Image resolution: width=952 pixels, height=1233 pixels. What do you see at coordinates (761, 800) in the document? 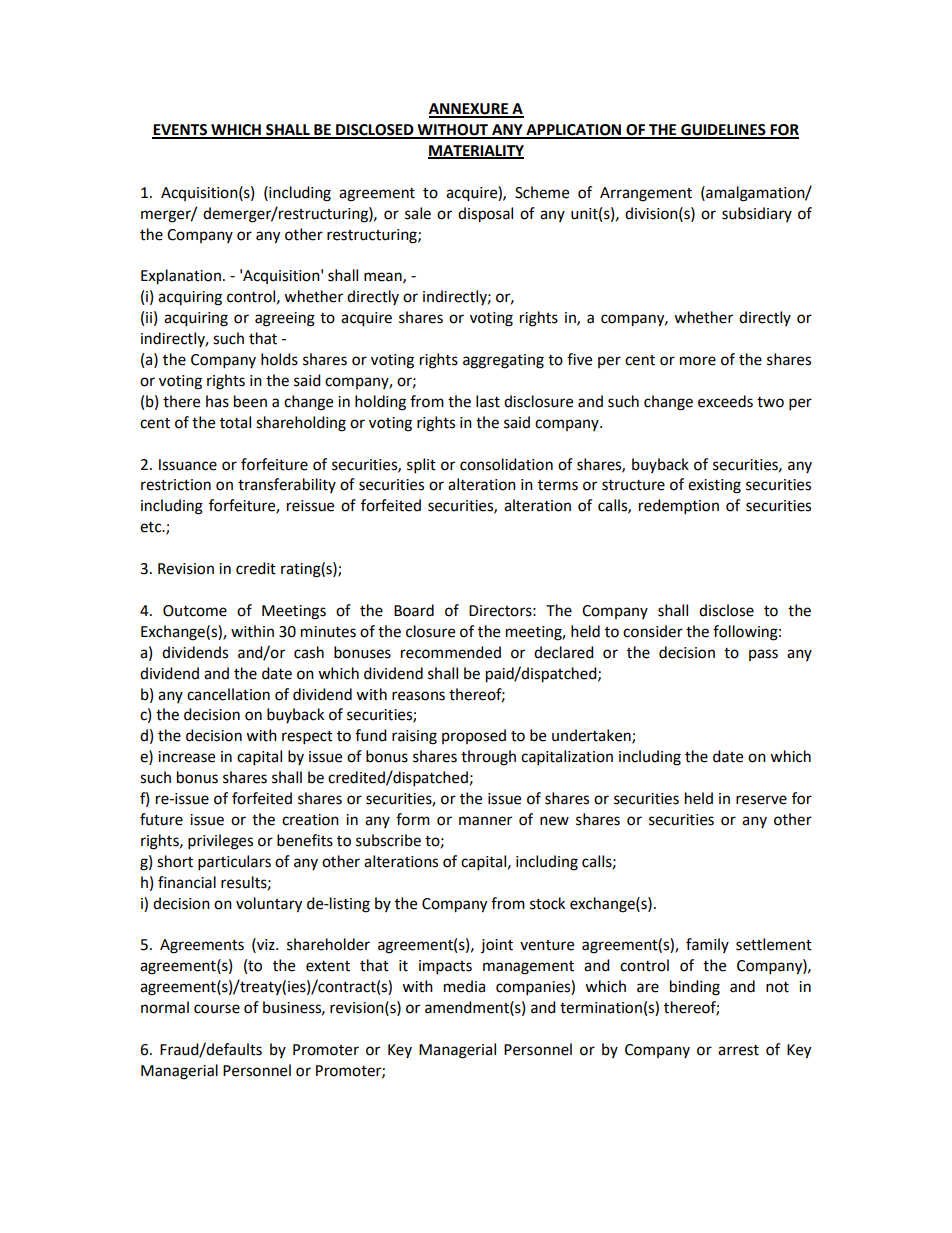
I see `reserve` at bounding box center [761, 800].
